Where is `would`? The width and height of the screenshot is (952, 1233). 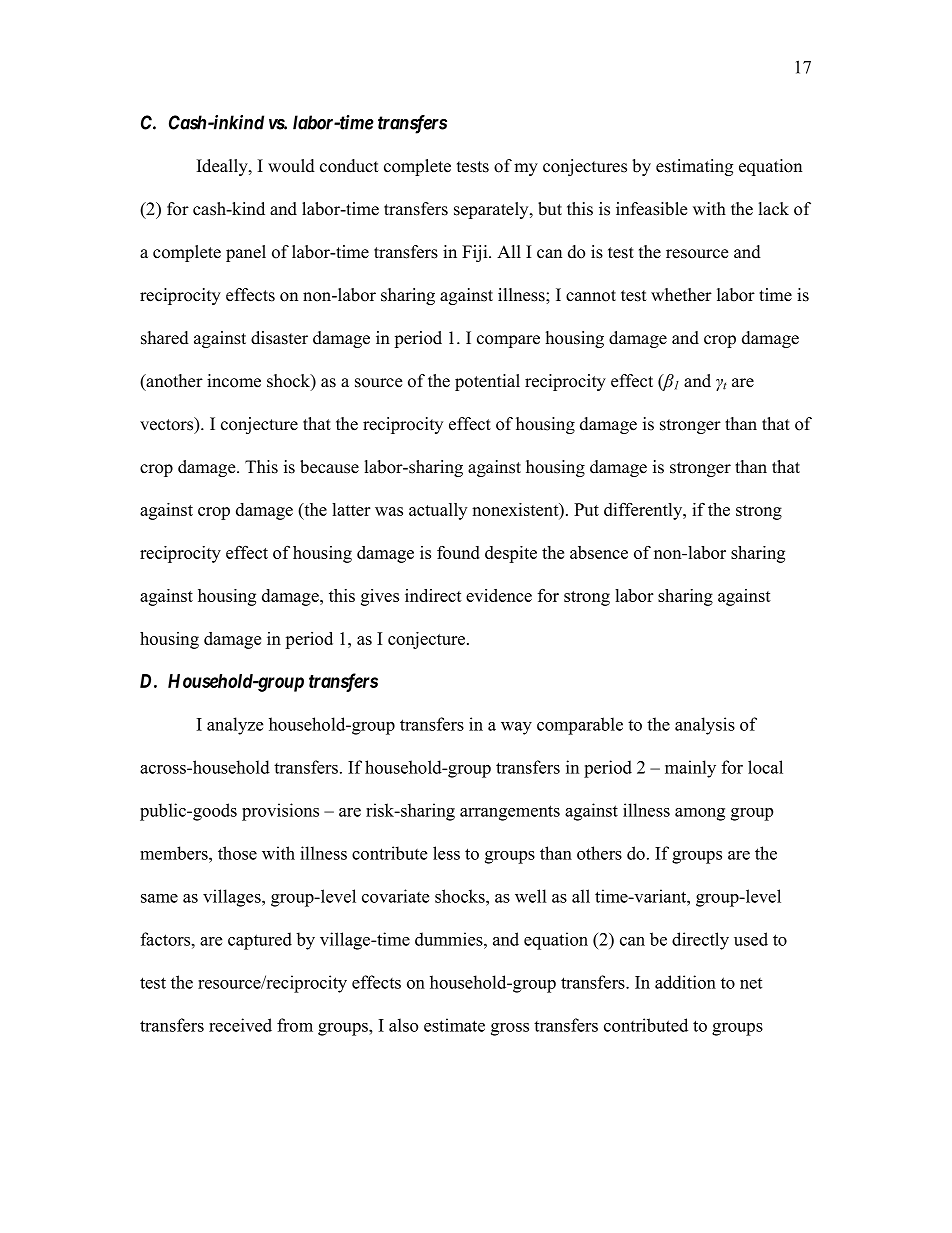 would is located at coordinates (291, 166).
